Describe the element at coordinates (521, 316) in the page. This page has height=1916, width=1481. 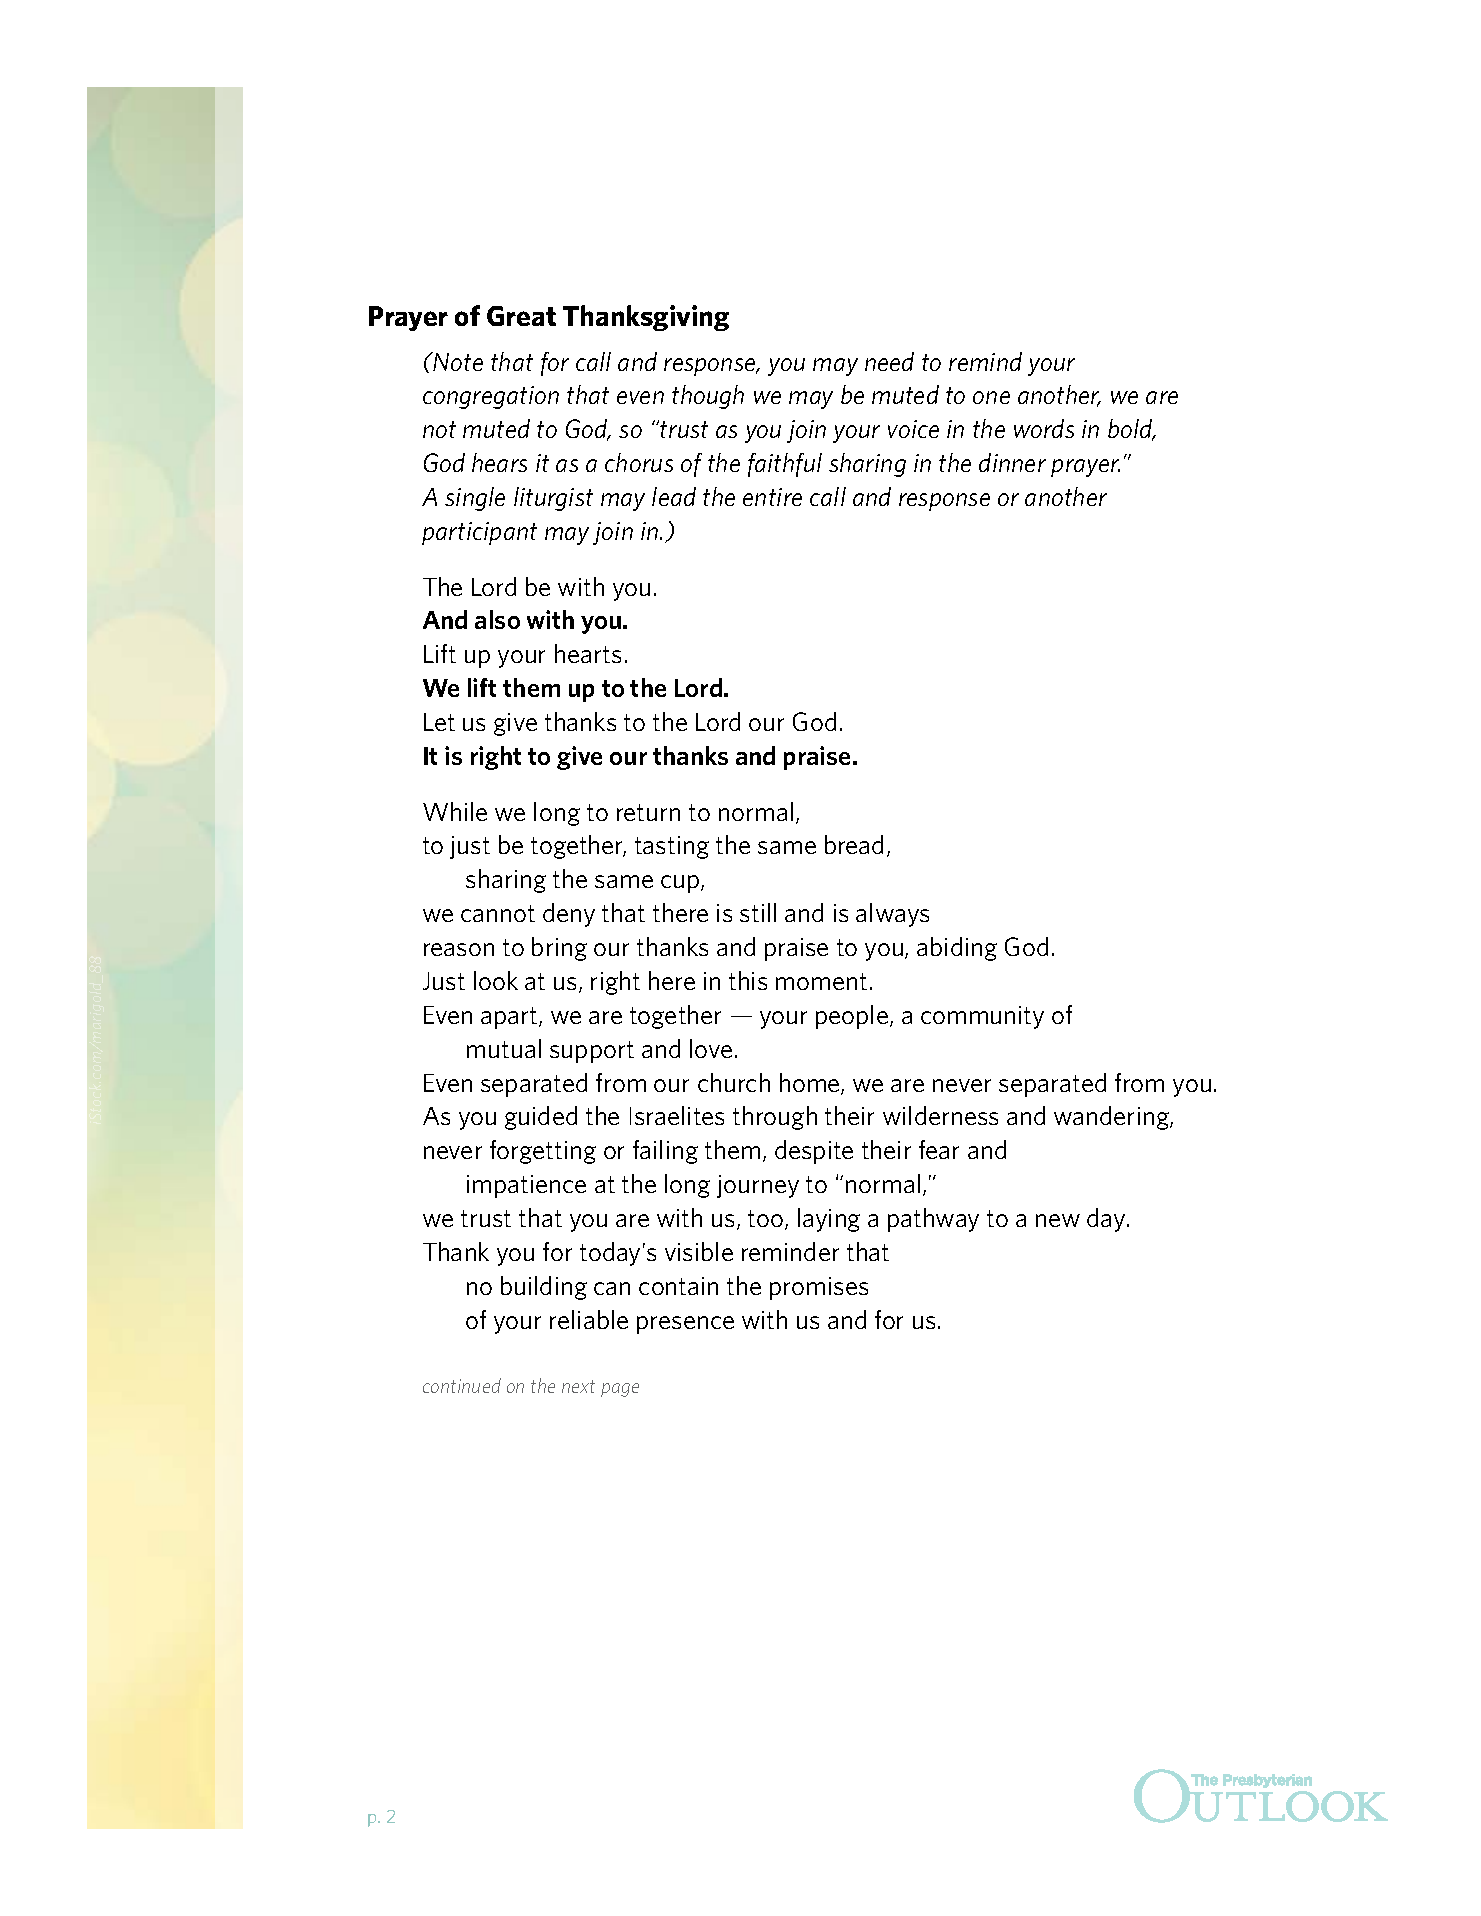
I see `Great` at that location.
